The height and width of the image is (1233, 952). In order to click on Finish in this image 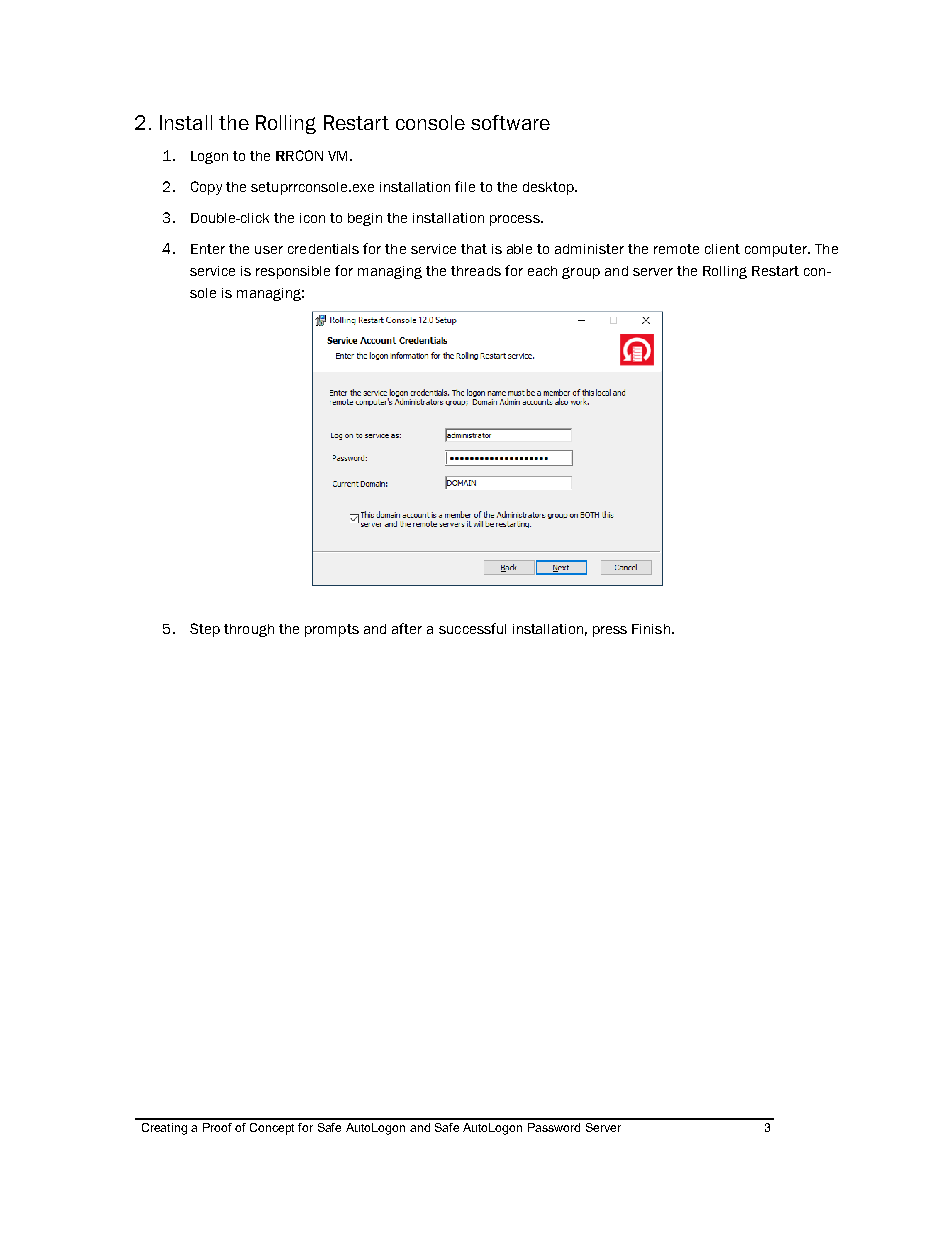, I will do `click(651, 629)`.
